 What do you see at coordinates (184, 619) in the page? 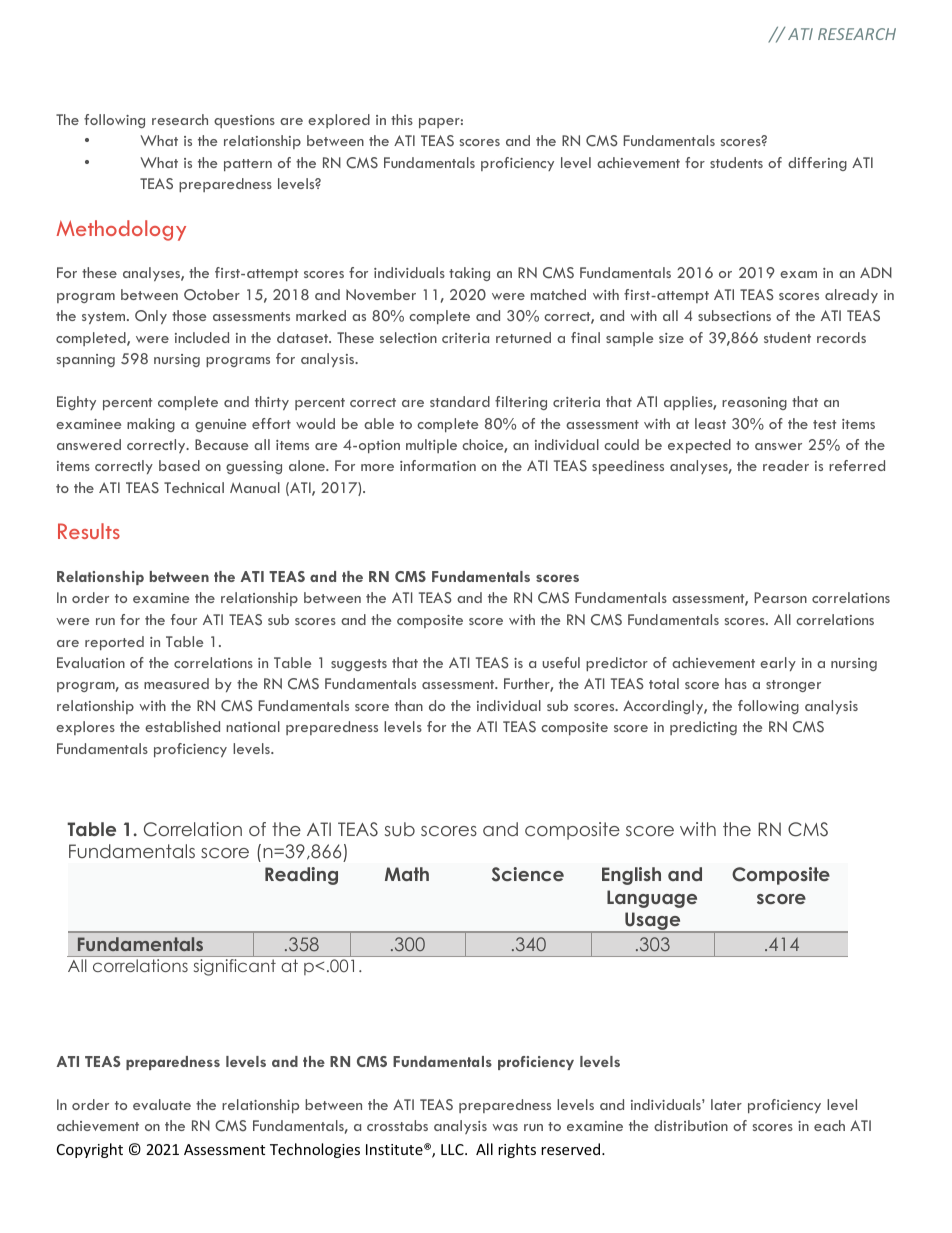
I see `four` at bounding box center [184, 619].
